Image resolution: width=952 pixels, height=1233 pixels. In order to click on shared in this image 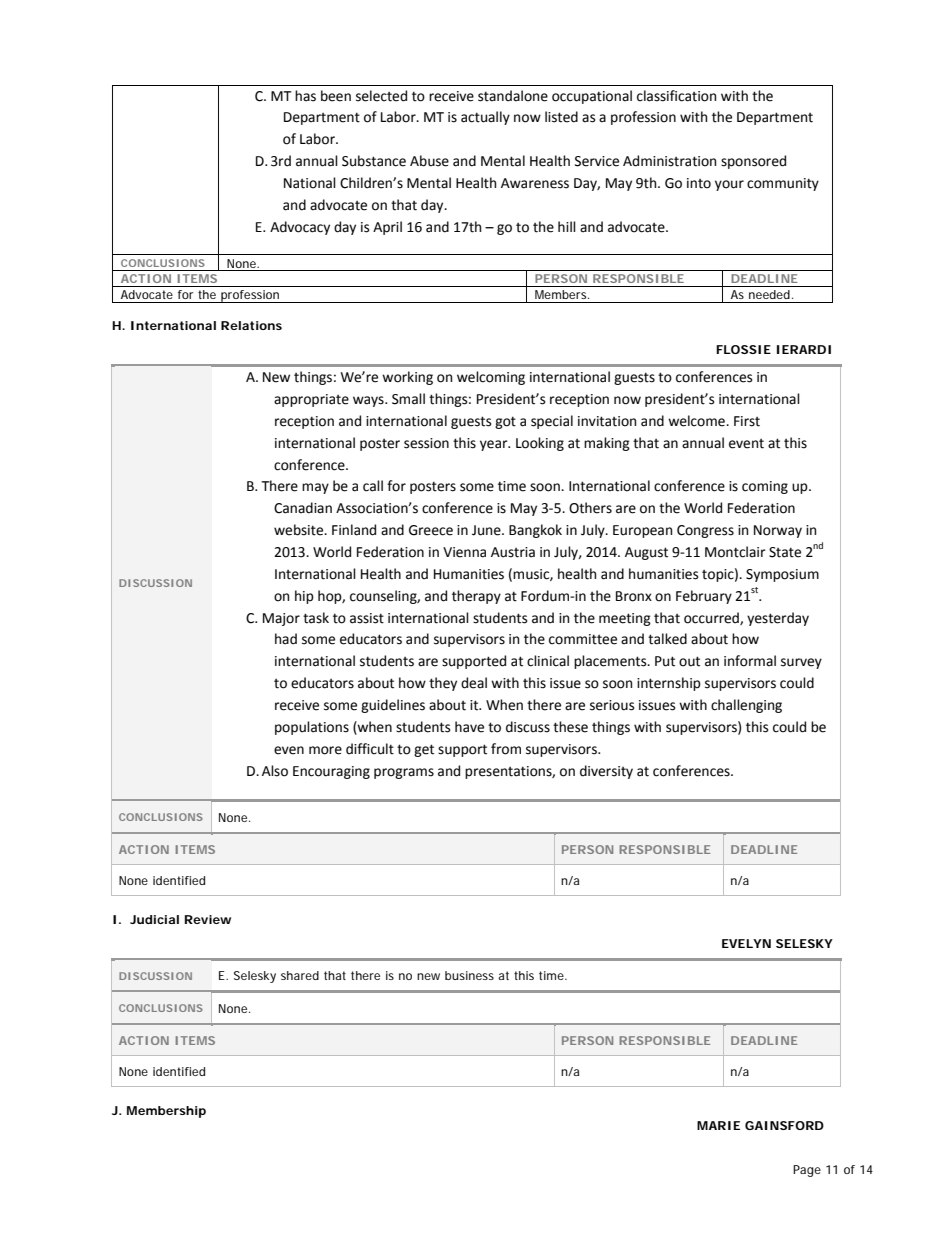, I will do `click(300, 975)`.
